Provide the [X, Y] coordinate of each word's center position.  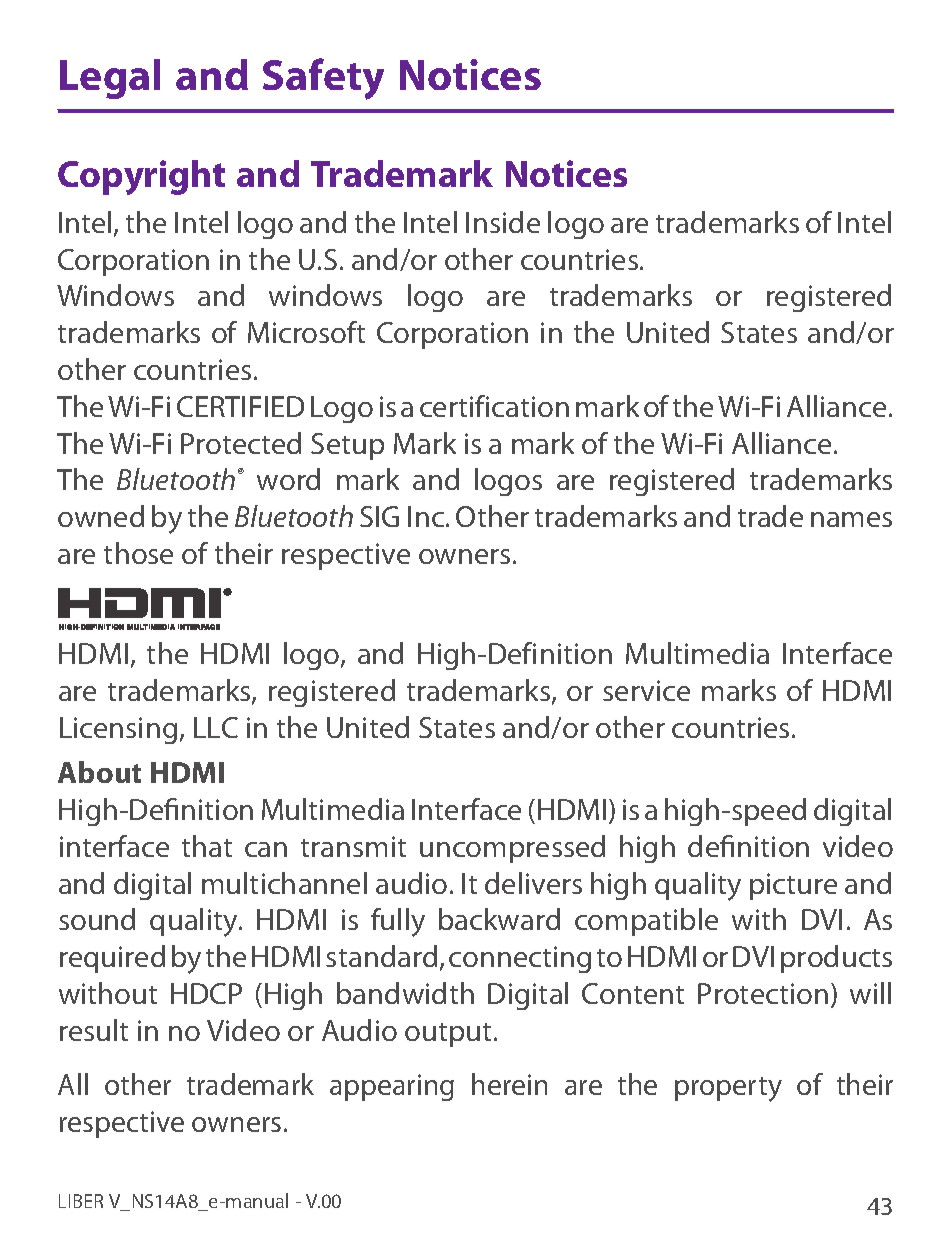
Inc [426, 516]
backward [499, 919]
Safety [323, 79]
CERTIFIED [240, 406]
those [138, 553]
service [646, 690]
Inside [503, 222]
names [851, 519]
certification [494, 406]
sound [97, 919]
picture [793, 886]
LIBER [81, 1201]
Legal [110, 79]
